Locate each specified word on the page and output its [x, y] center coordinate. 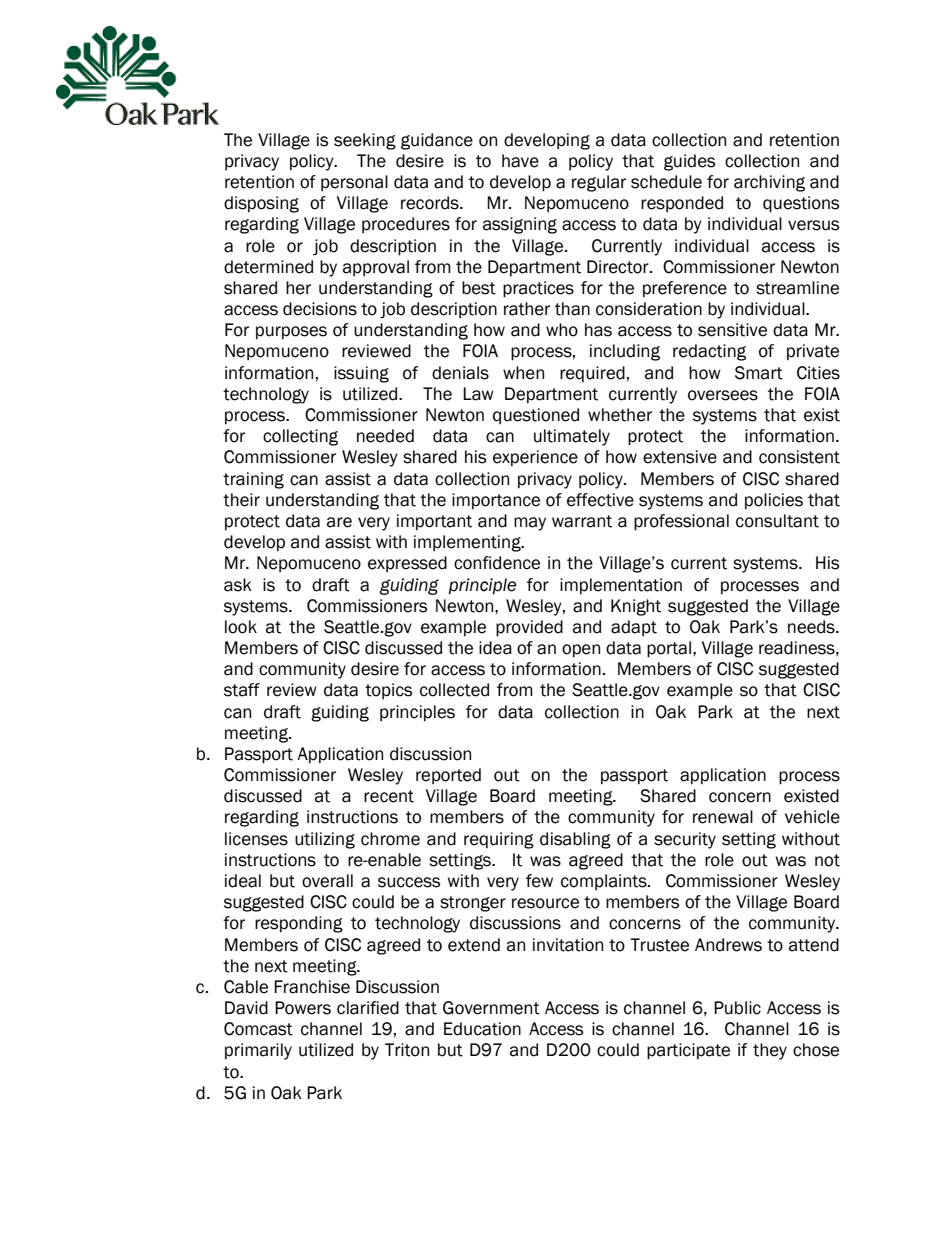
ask [238, 585]
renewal [723, 817]
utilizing [325, 840]
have [520, 161]
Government [491, 1008]
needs [812, 627]
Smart [759, 373]
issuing [361, 374]
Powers [303, 1008]
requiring [499, 840]
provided [529, 628]
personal [354, 183]
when [523, 373]
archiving [769, 183]
